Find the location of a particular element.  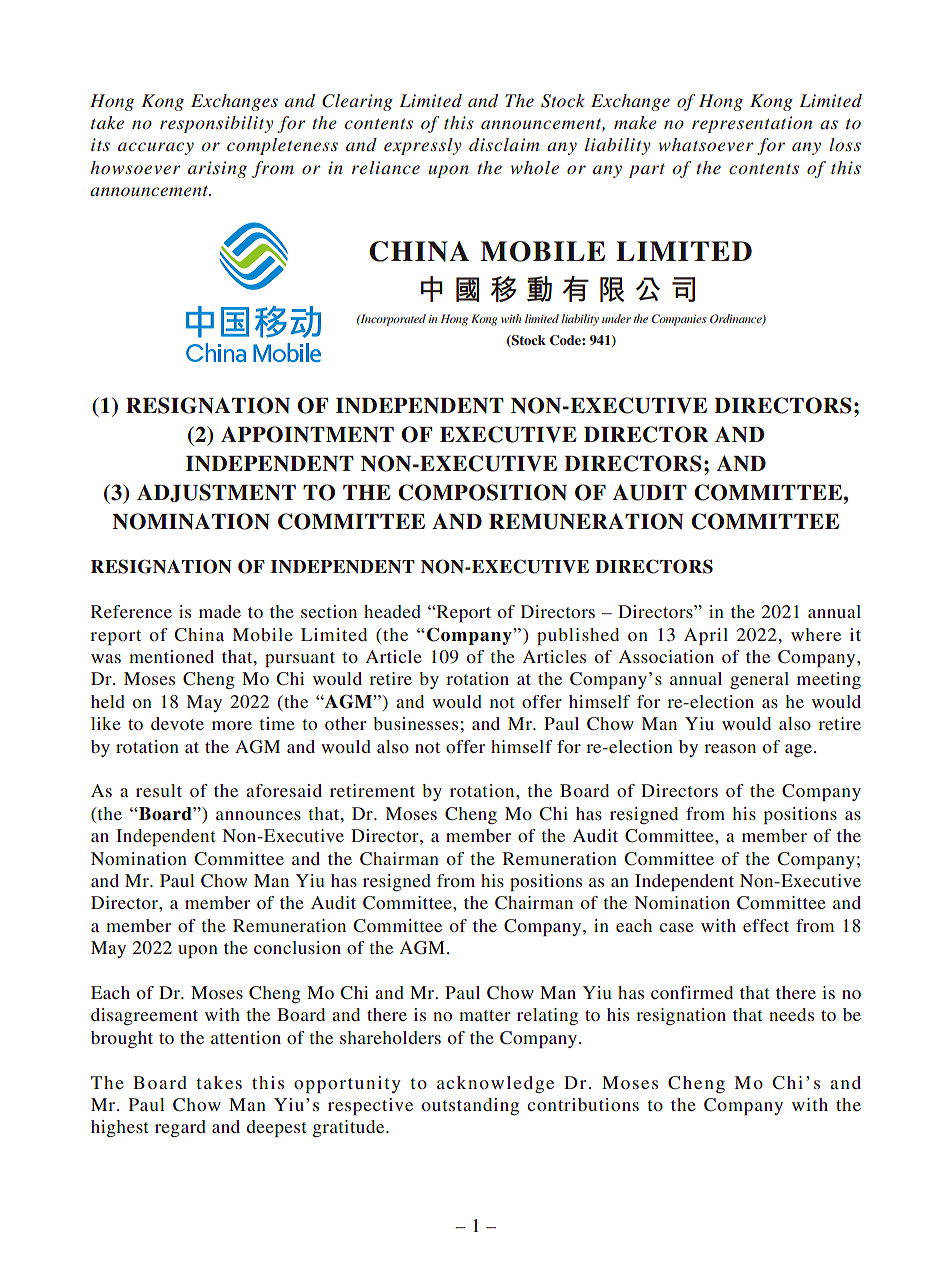

Ordinance is located at coordinates (737, 319).
